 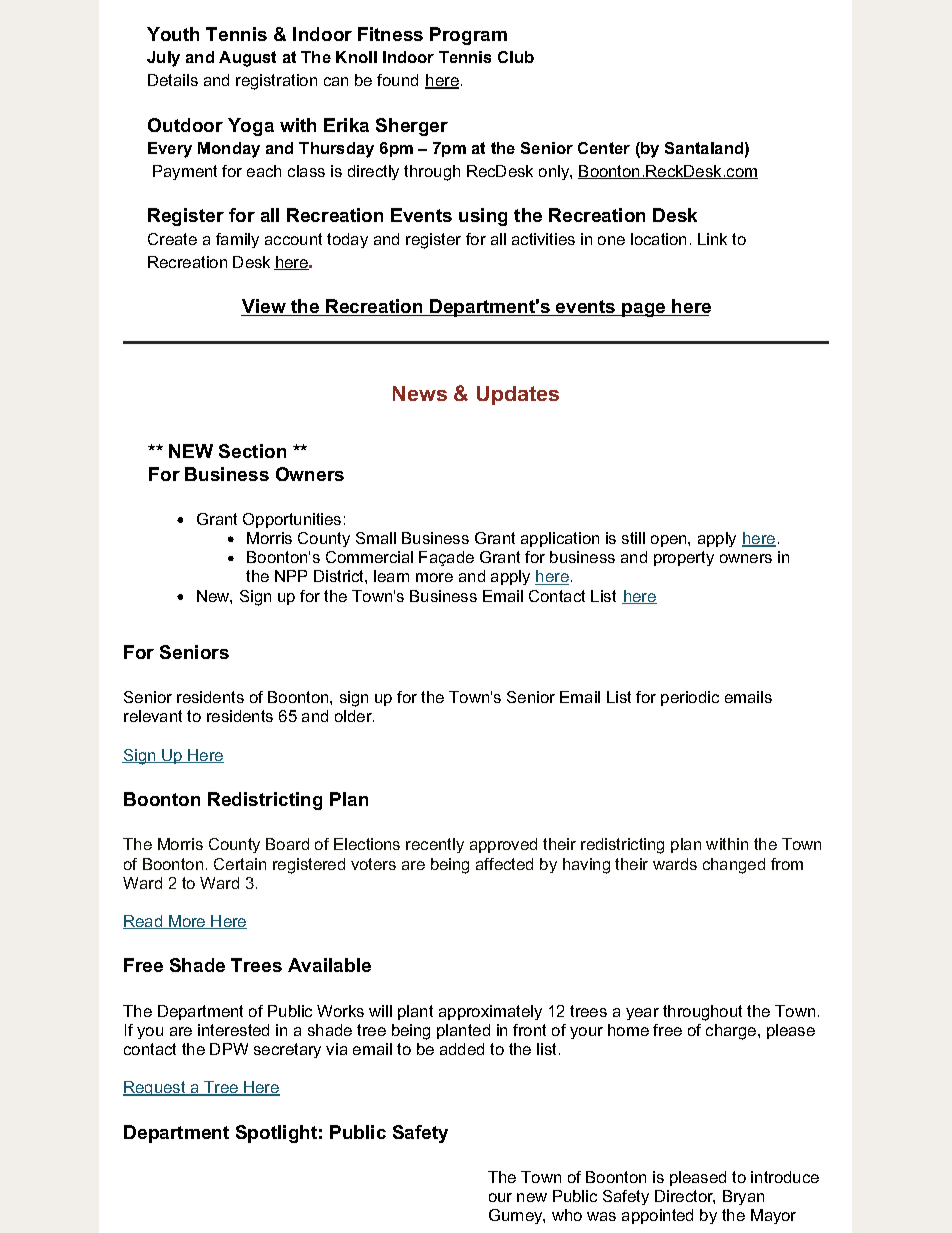 What do you see at coordinates (604, 148) in the page?
I see `Center` at bounding box center [604, 148].
